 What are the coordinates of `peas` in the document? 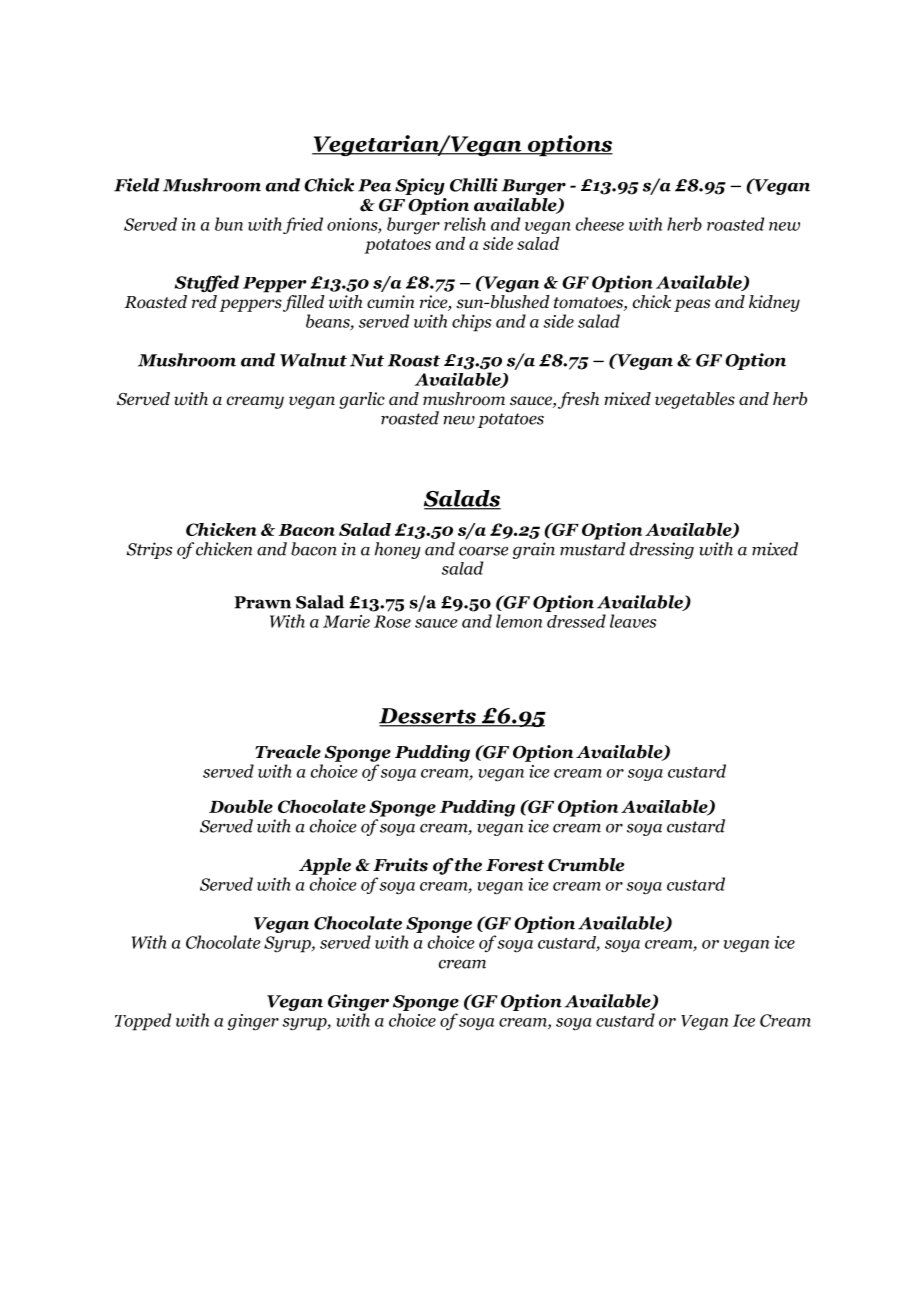 It's located at (692, 305).
